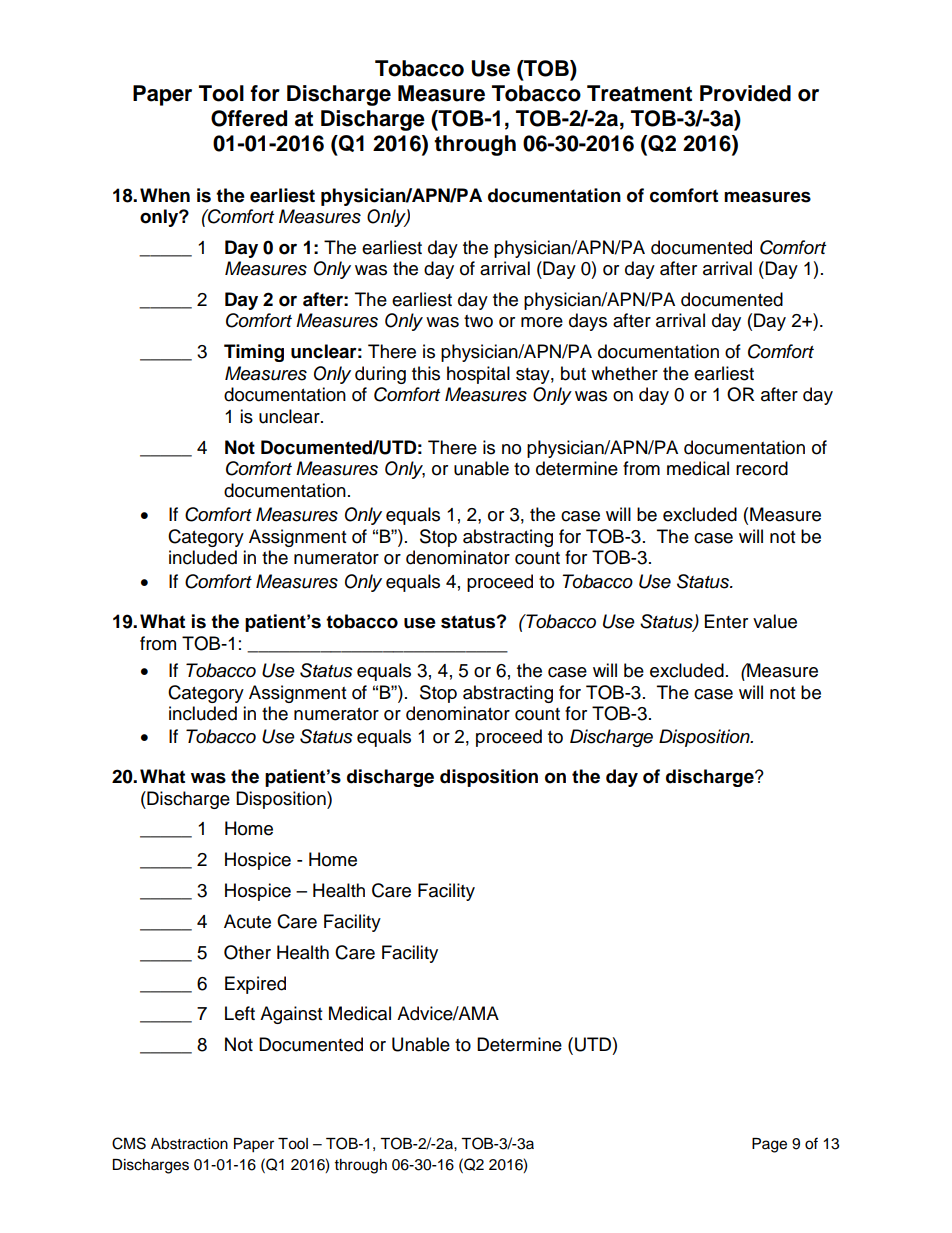 The width and height of the screenshot is (952, 1233). What do you see at coordinates (478, 321) in the screenshot?
I see `two` at bounding box center [478, 321].
